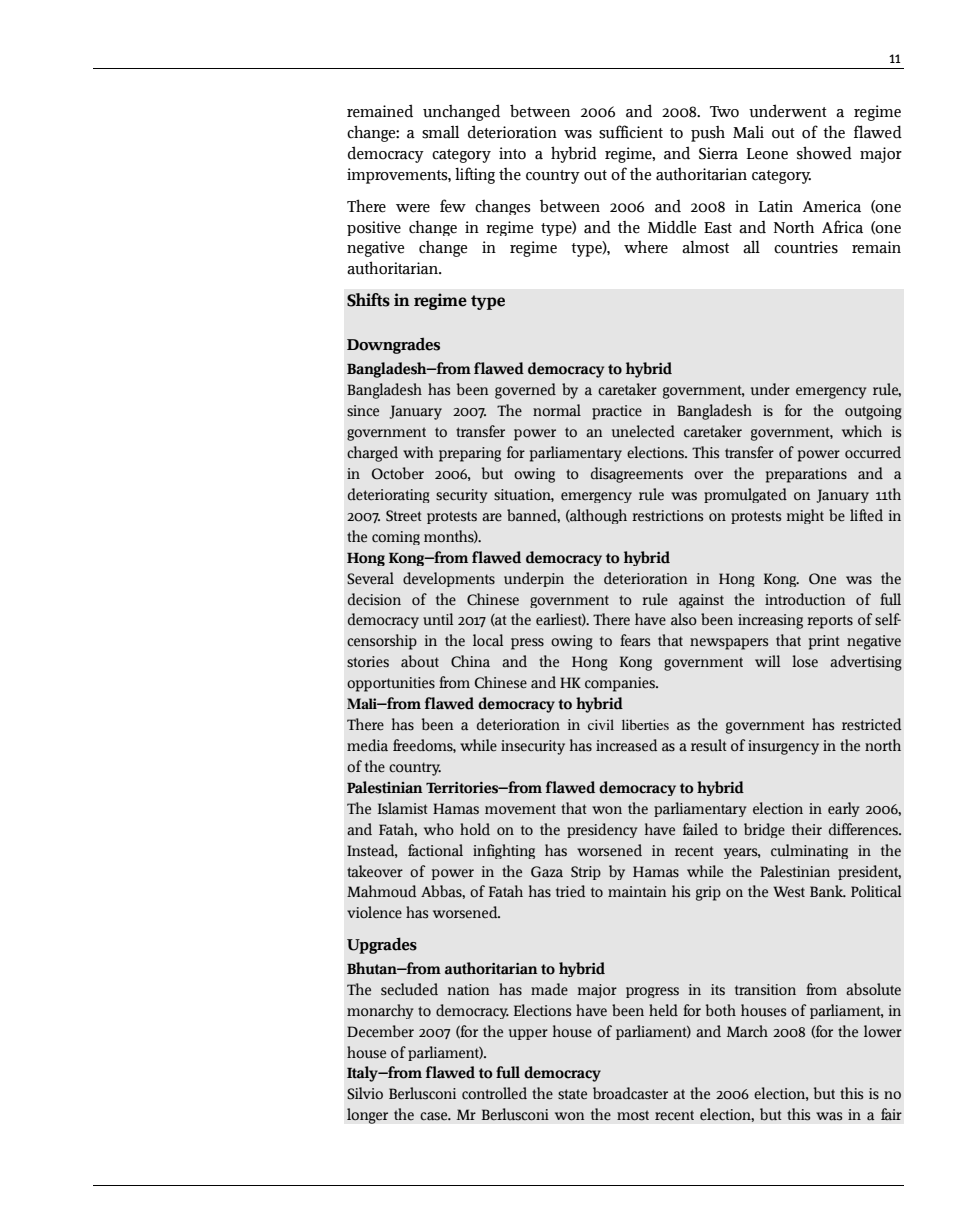 Image resolution: width=958 pixels, height=1232 pixels. Describe the element at coordinates (440, 132) in the screenshot. I see `small` at that location.
